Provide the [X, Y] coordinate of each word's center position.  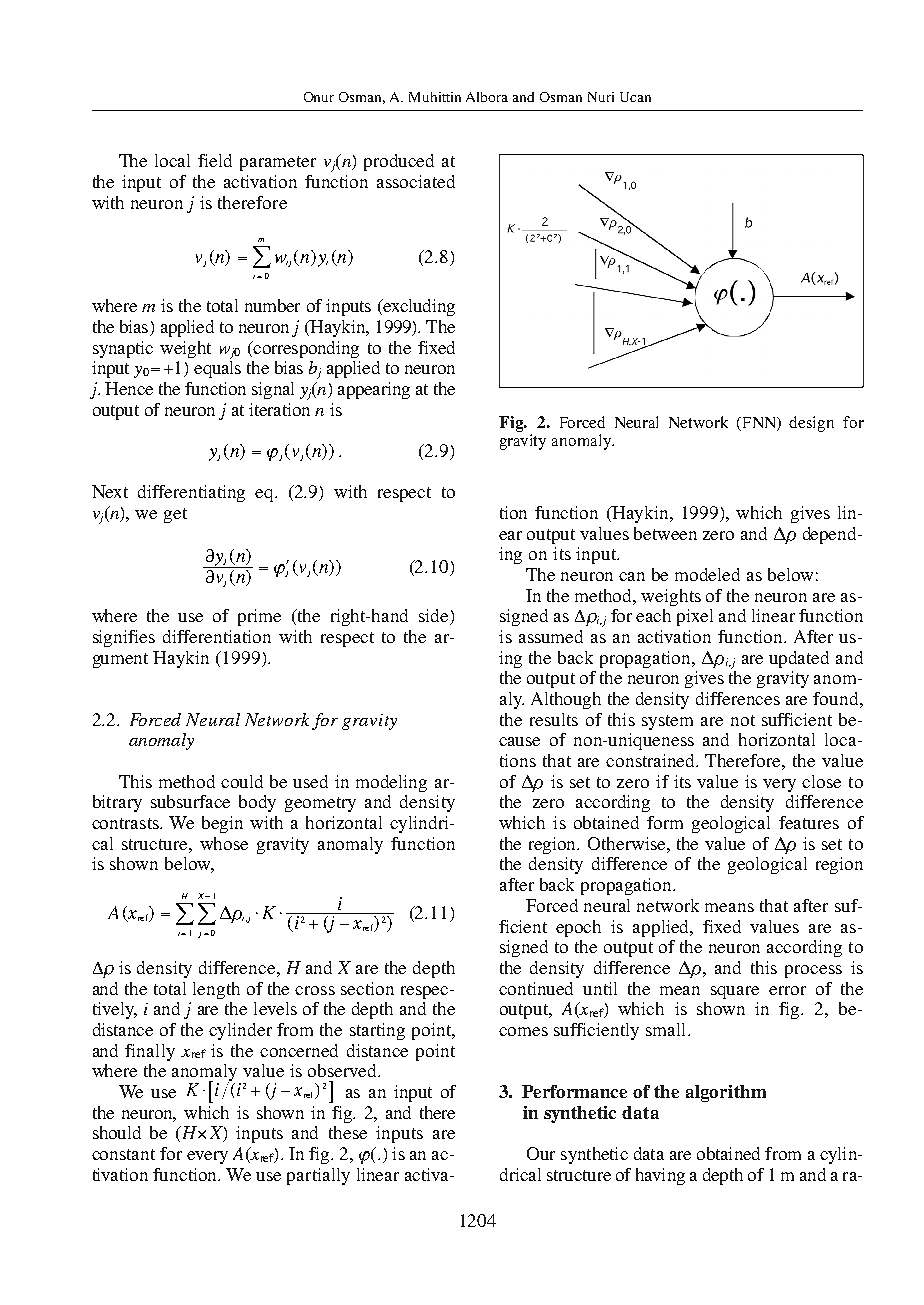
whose [224, 843]
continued [536, 988]
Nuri [601, 97]
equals [217, 369]
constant [123, 1154]
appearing [374, 390]
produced [399, 162]
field [215, 160]
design [811, 424]
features [809, 822]
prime [259, 617]
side [435, 617]
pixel [695, 617]
